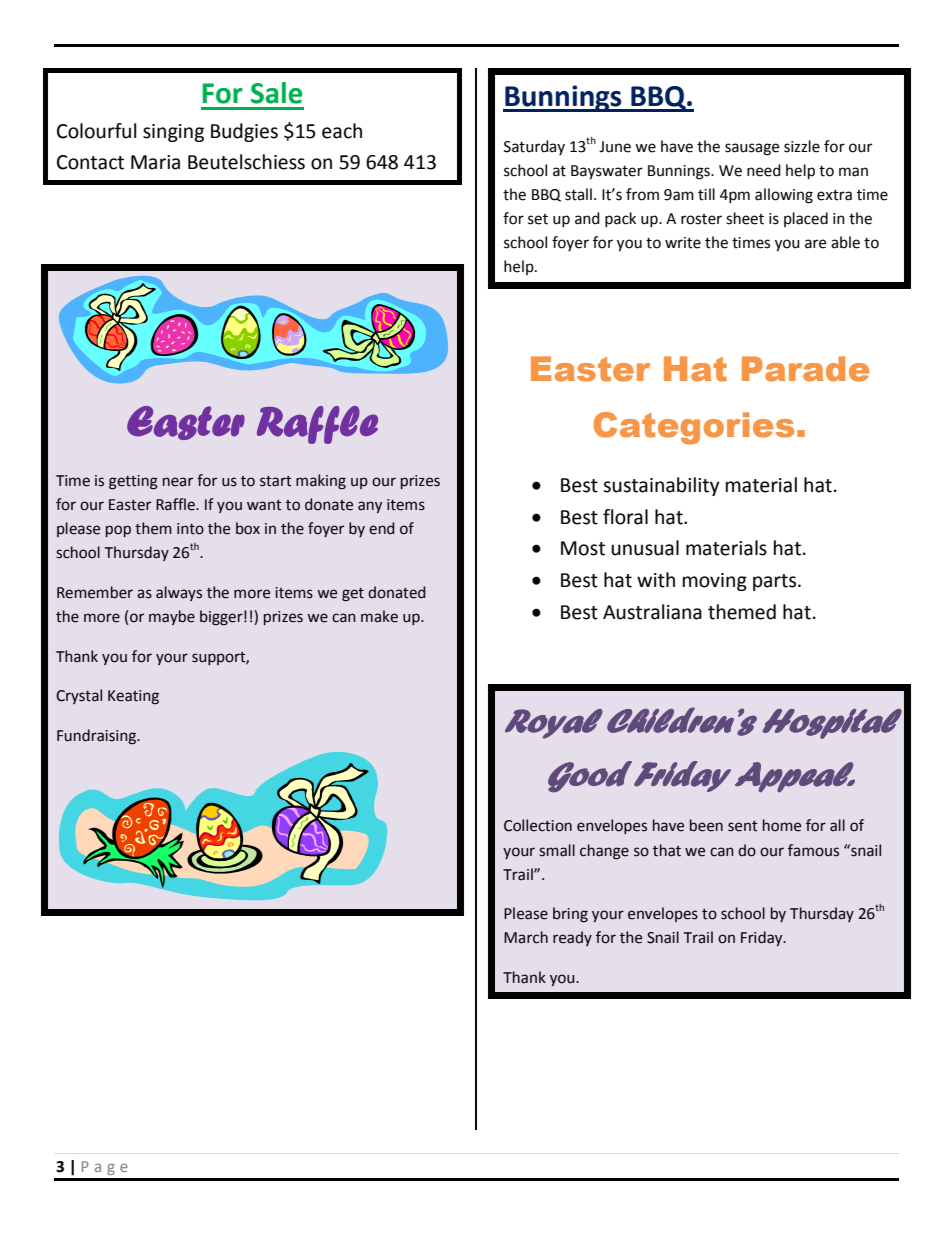 This screenshot has width=952, height=1233. Describe the element at coordinates (661, 486) in the screenshot. I see `sustainability` at that location.
